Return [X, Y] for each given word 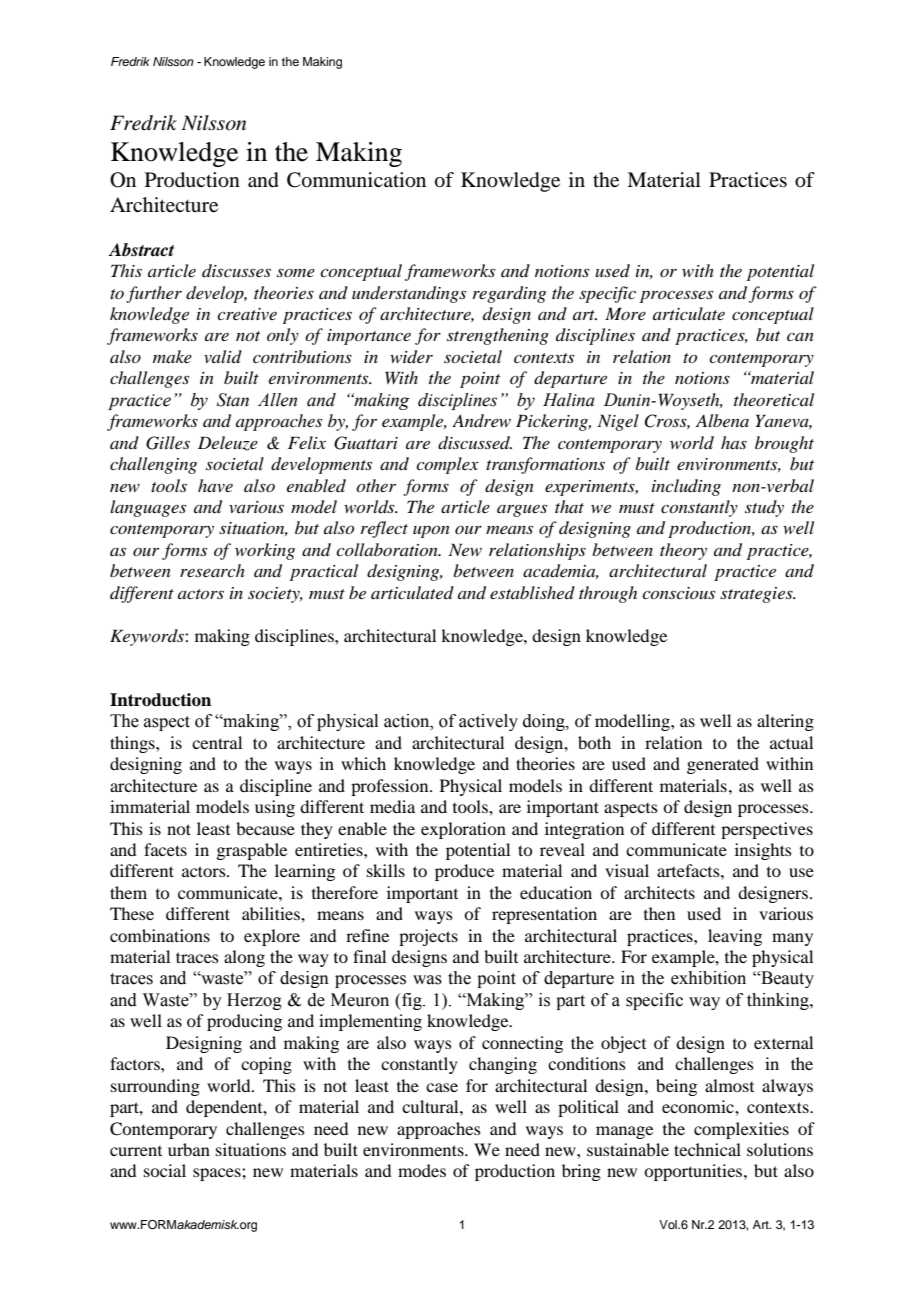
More [625, 313]
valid [223, 356]
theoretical [774, 399]
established [532, 592]
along [244, 958]
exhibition [708, 978]
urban [189, 1149]
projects [428, 937]
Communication [356, 180]
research [212, 570]
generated [723, 765]
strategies [757, 595]
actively [488, 722]
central [217, 742]
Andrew [481, 420]
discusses [236, 270]
